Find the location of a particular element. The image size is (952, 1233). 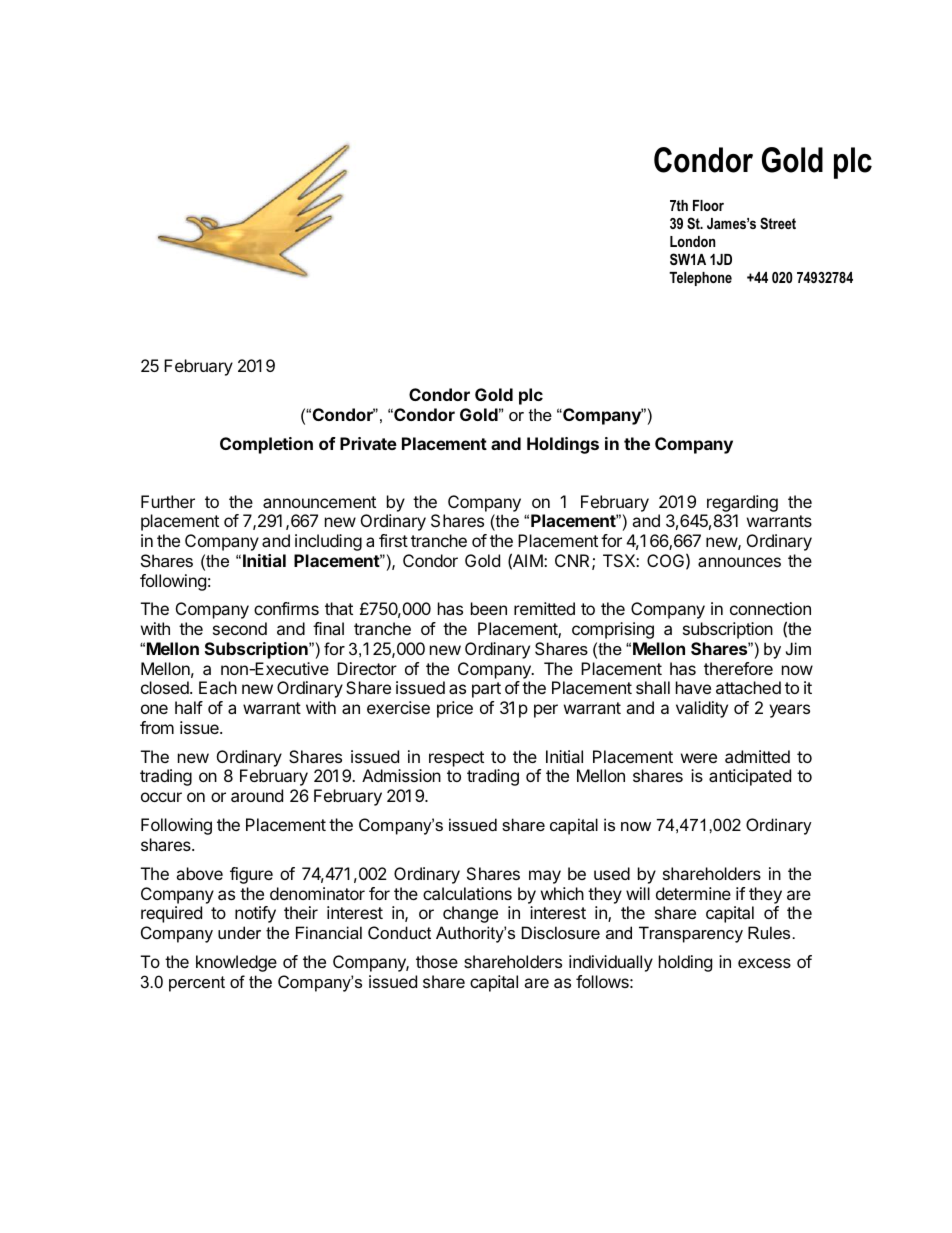

Floor is located at coordinates (708, 205).
